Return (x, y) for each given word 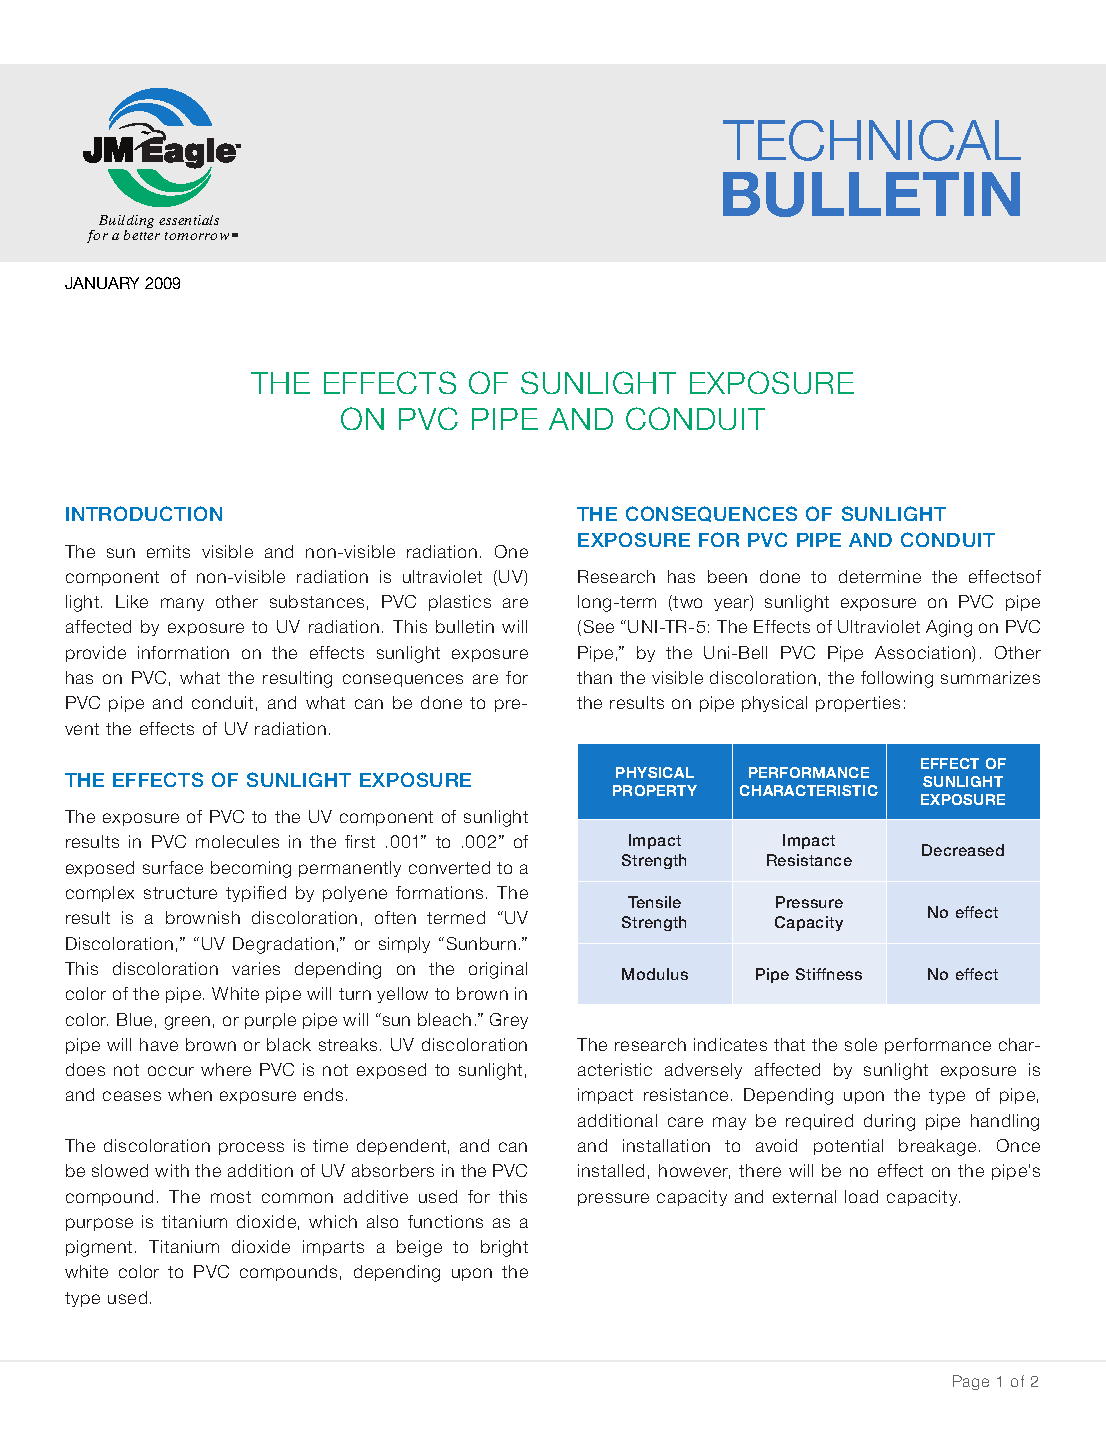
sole (861, 1044)
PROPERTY (655, 790)
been (727, 576)
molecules (237, 841)
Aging (949, 628)
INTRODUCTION (144, 513)
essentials (189, 220)
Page (971, 1382)
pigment (99, 1248)
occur (171, 1071)
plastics (460, 603)
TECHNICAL (872, 140)
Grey (509, 1021)
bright (504, 1248)
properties (858, 704)
